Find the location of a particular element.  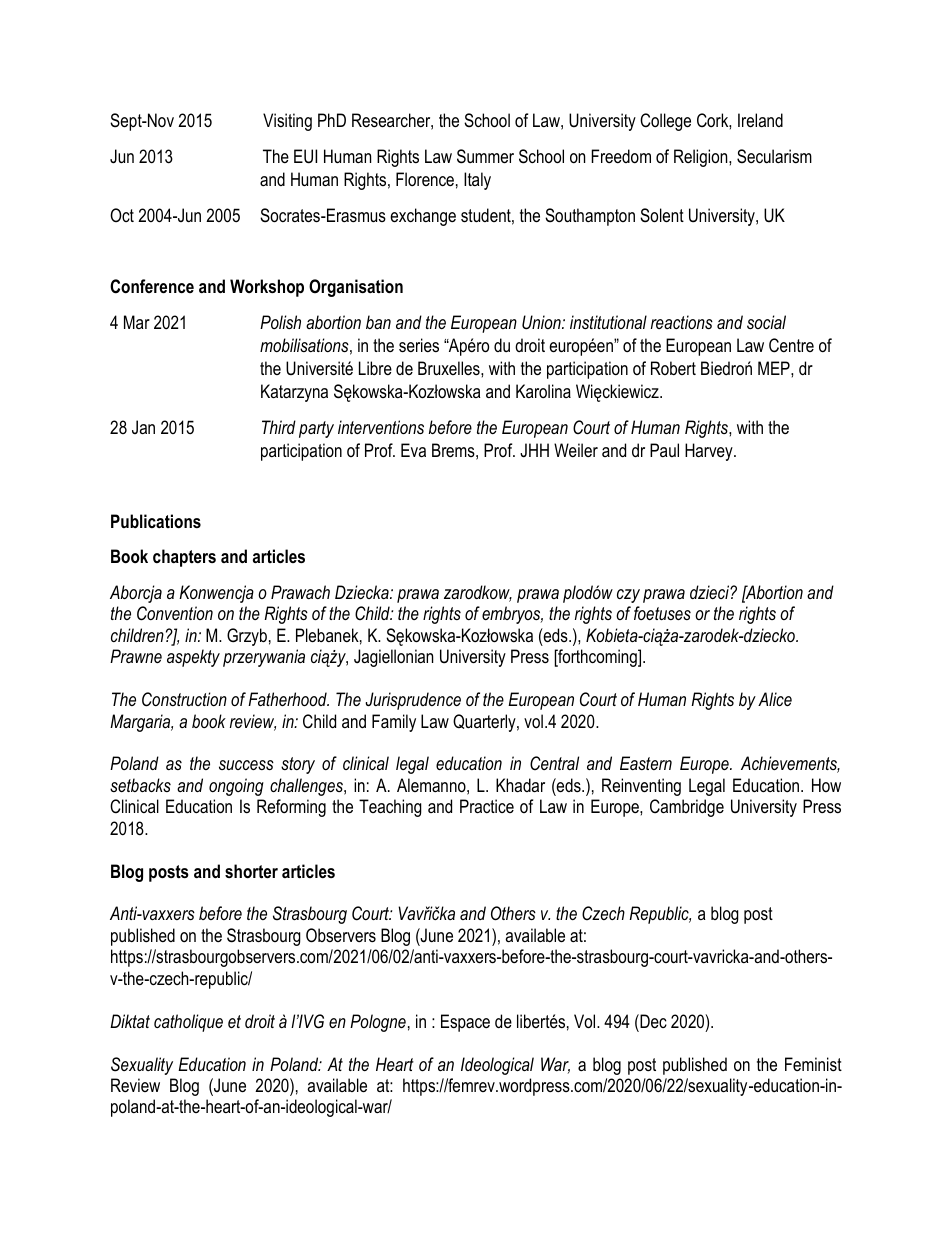

Family is located at coordinates (394, 723).
